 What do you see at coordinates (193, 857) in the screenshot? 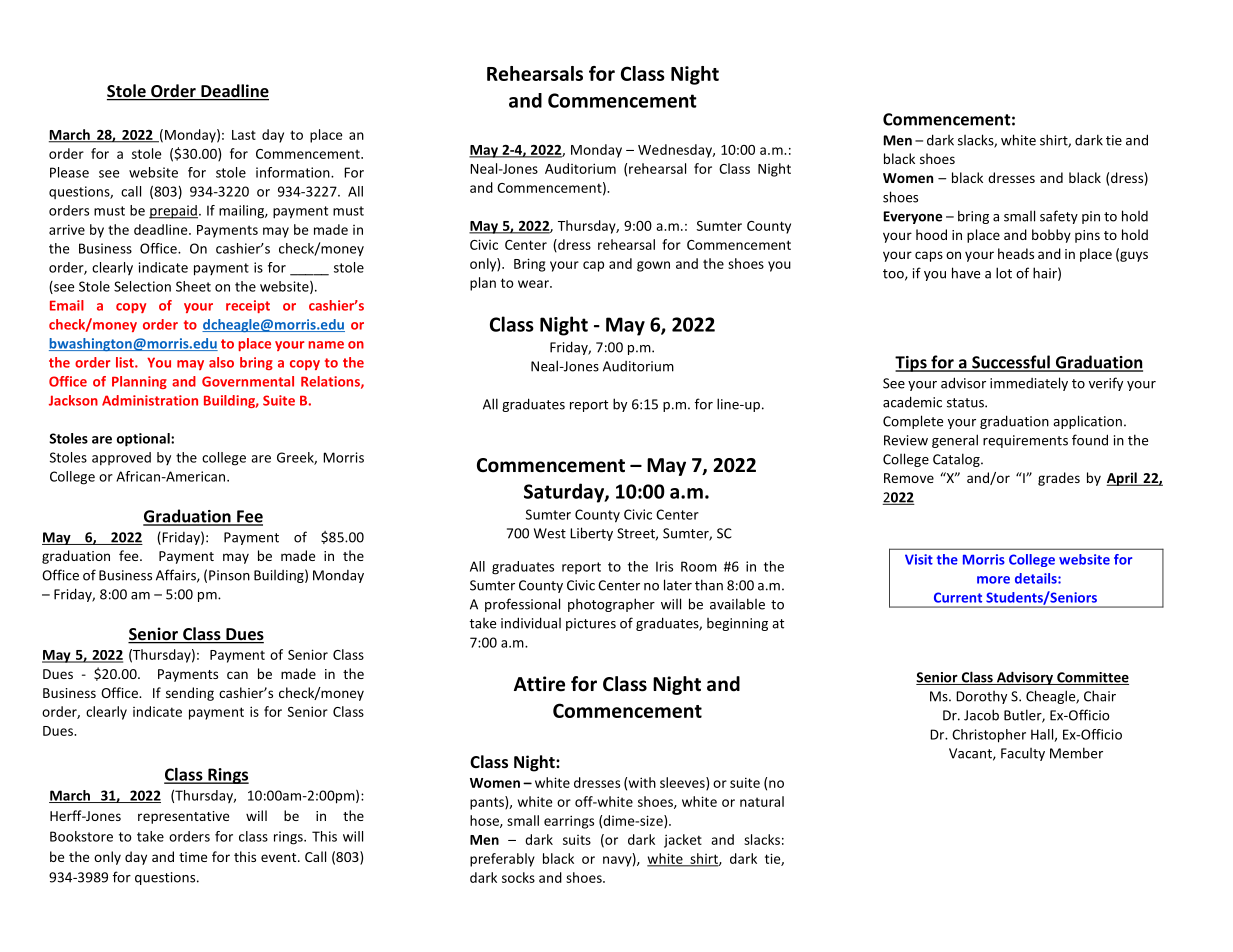
I see `time` at bounding box center [193, 857].
